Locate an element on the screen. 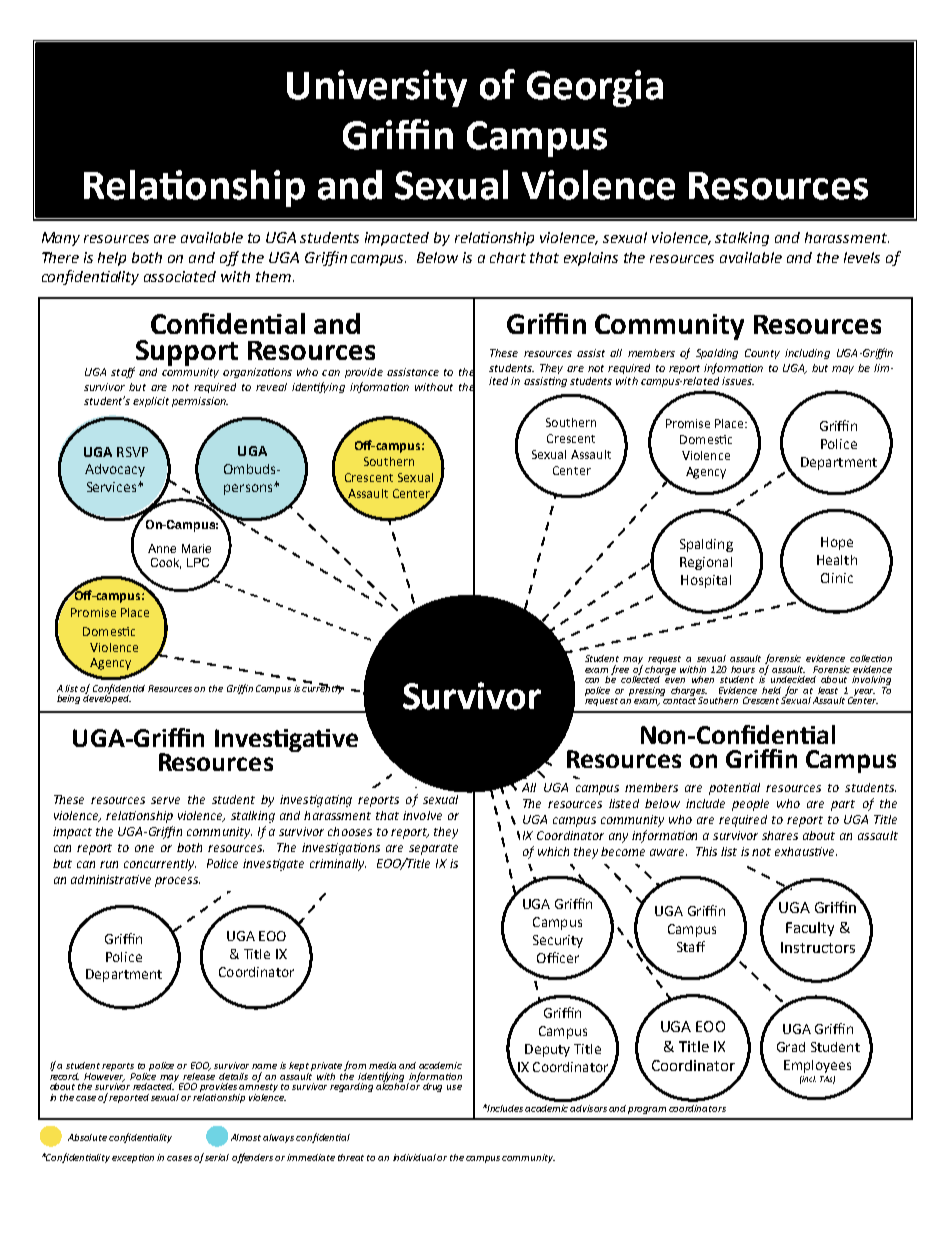  one is located at coordinates (144, 848).
